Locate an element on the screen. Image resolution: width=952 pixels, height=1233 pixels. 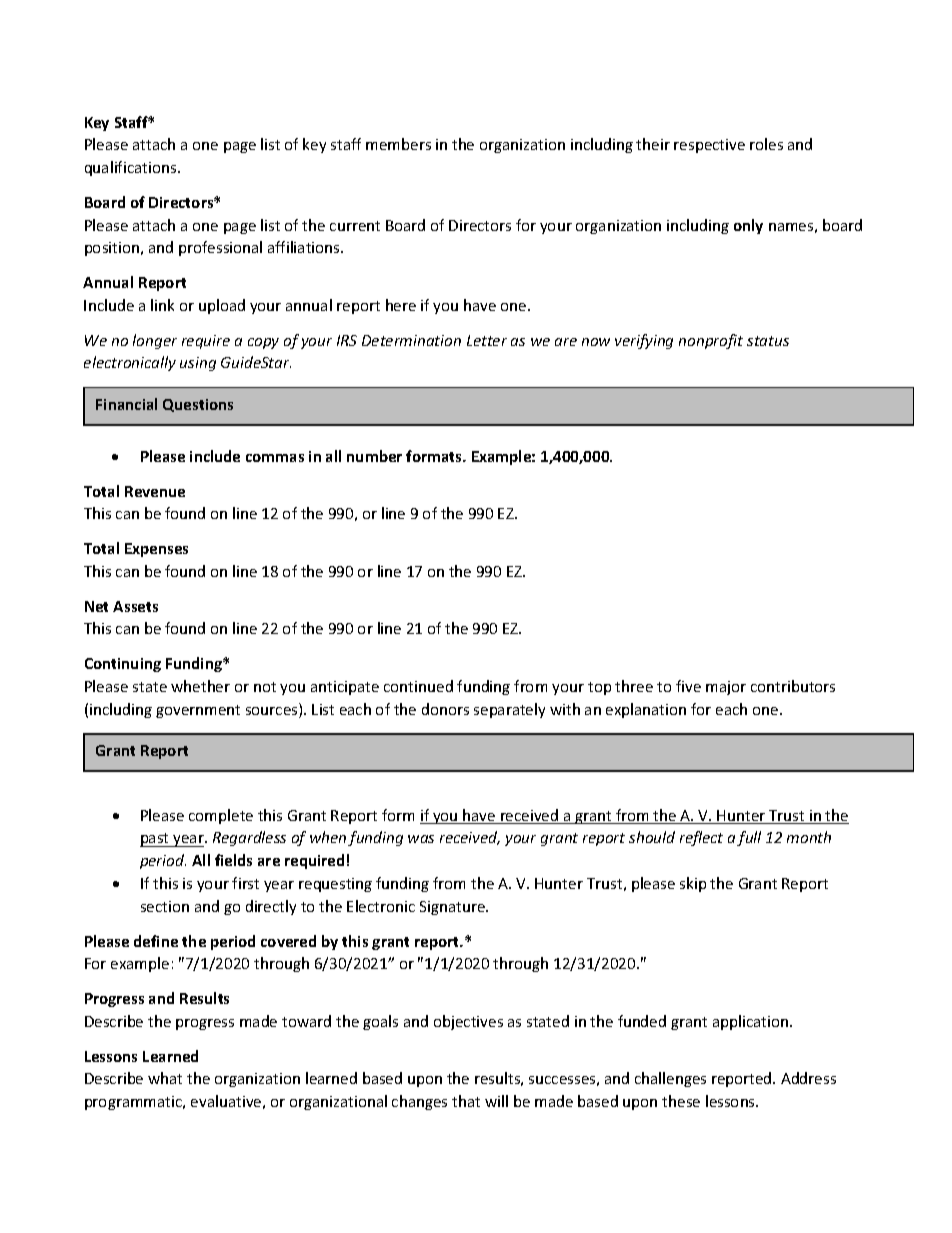
members is located at coordinates (398, 144).
